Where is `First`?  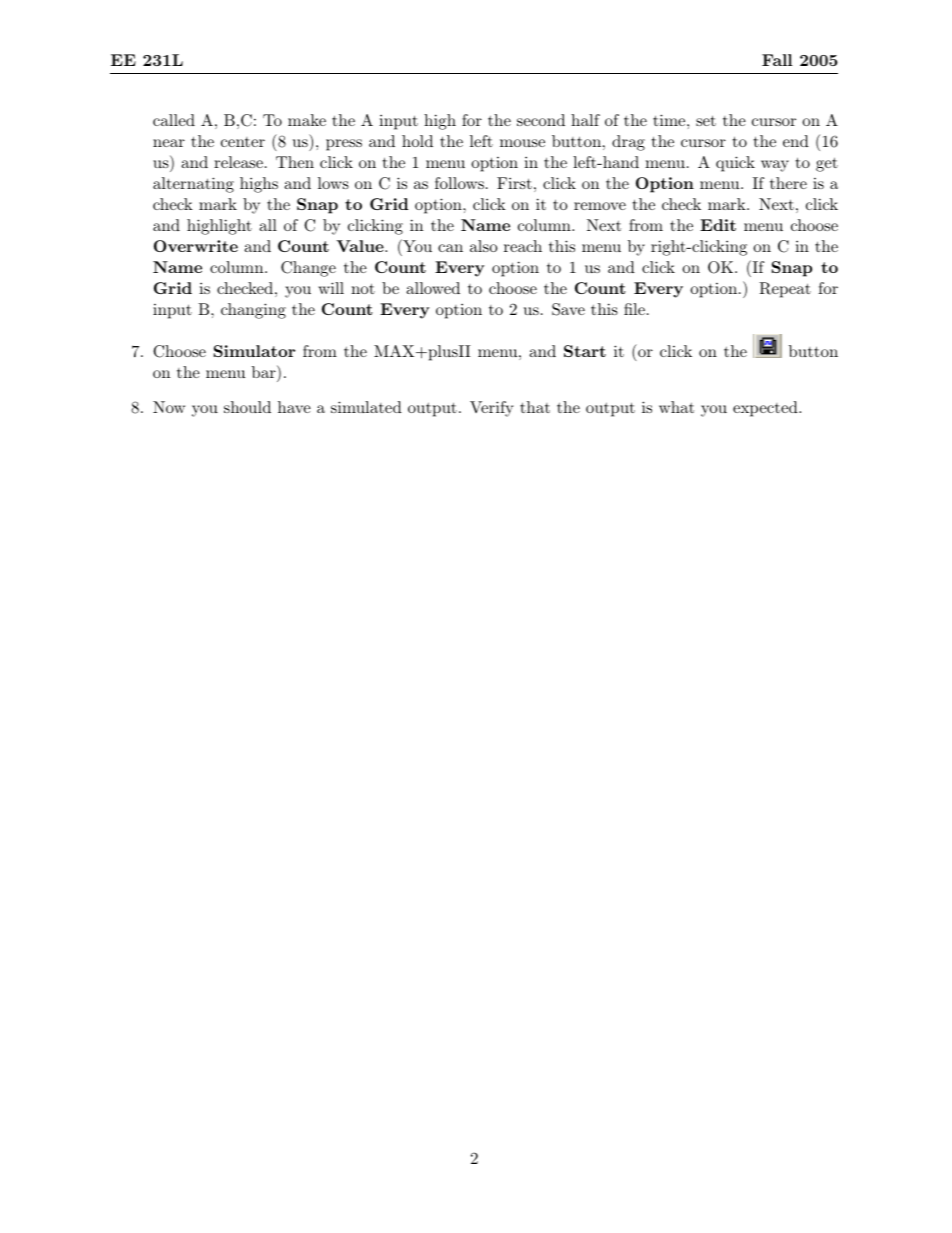 First is located at coordinates (514, 183).
